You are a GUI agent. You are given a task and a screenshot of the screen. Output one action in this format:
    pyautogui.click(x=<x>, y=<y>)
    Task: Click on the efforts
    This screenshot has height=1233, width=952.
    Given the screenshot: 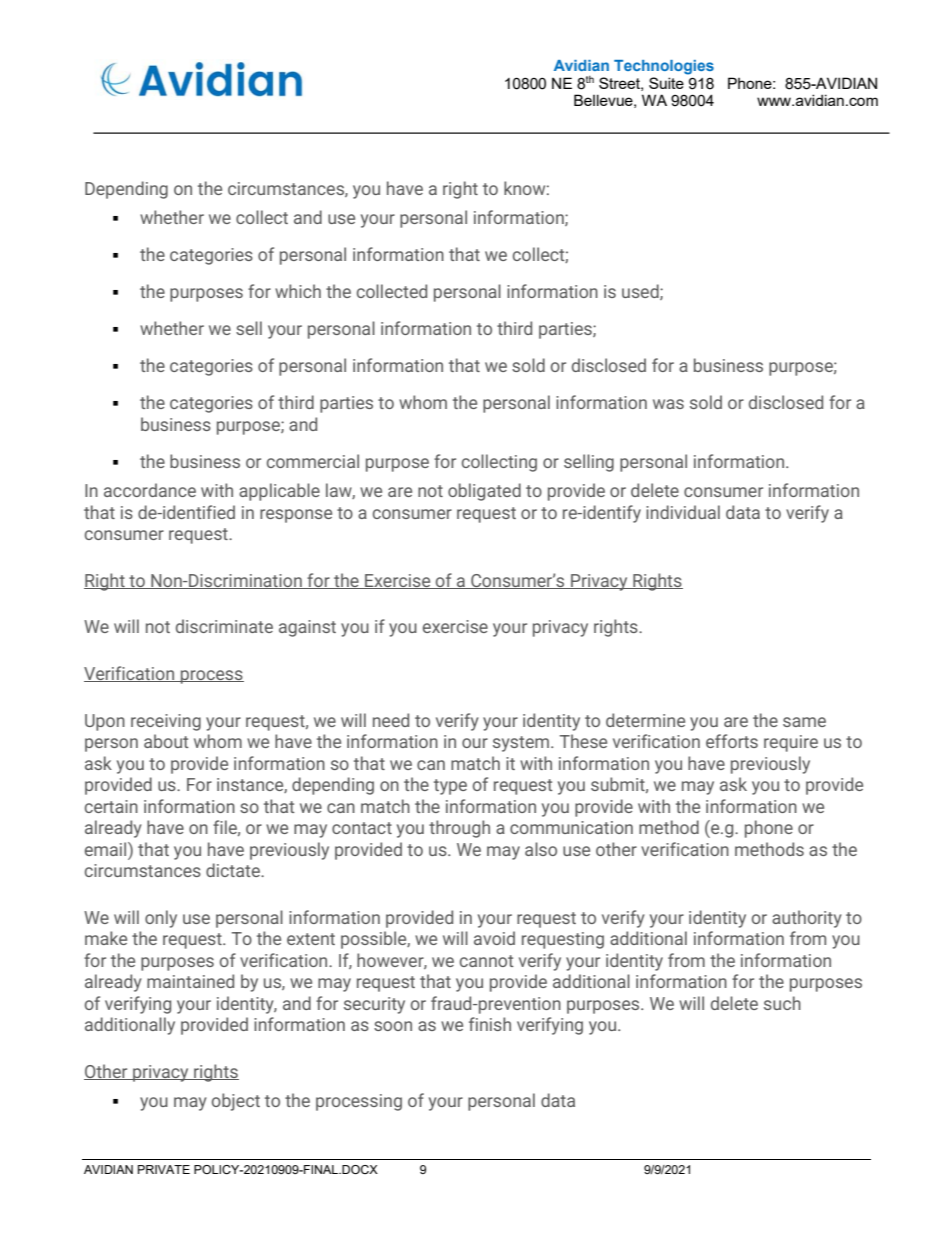 What is the action you would take?
    pyautogui.click(x=732, y=741)
